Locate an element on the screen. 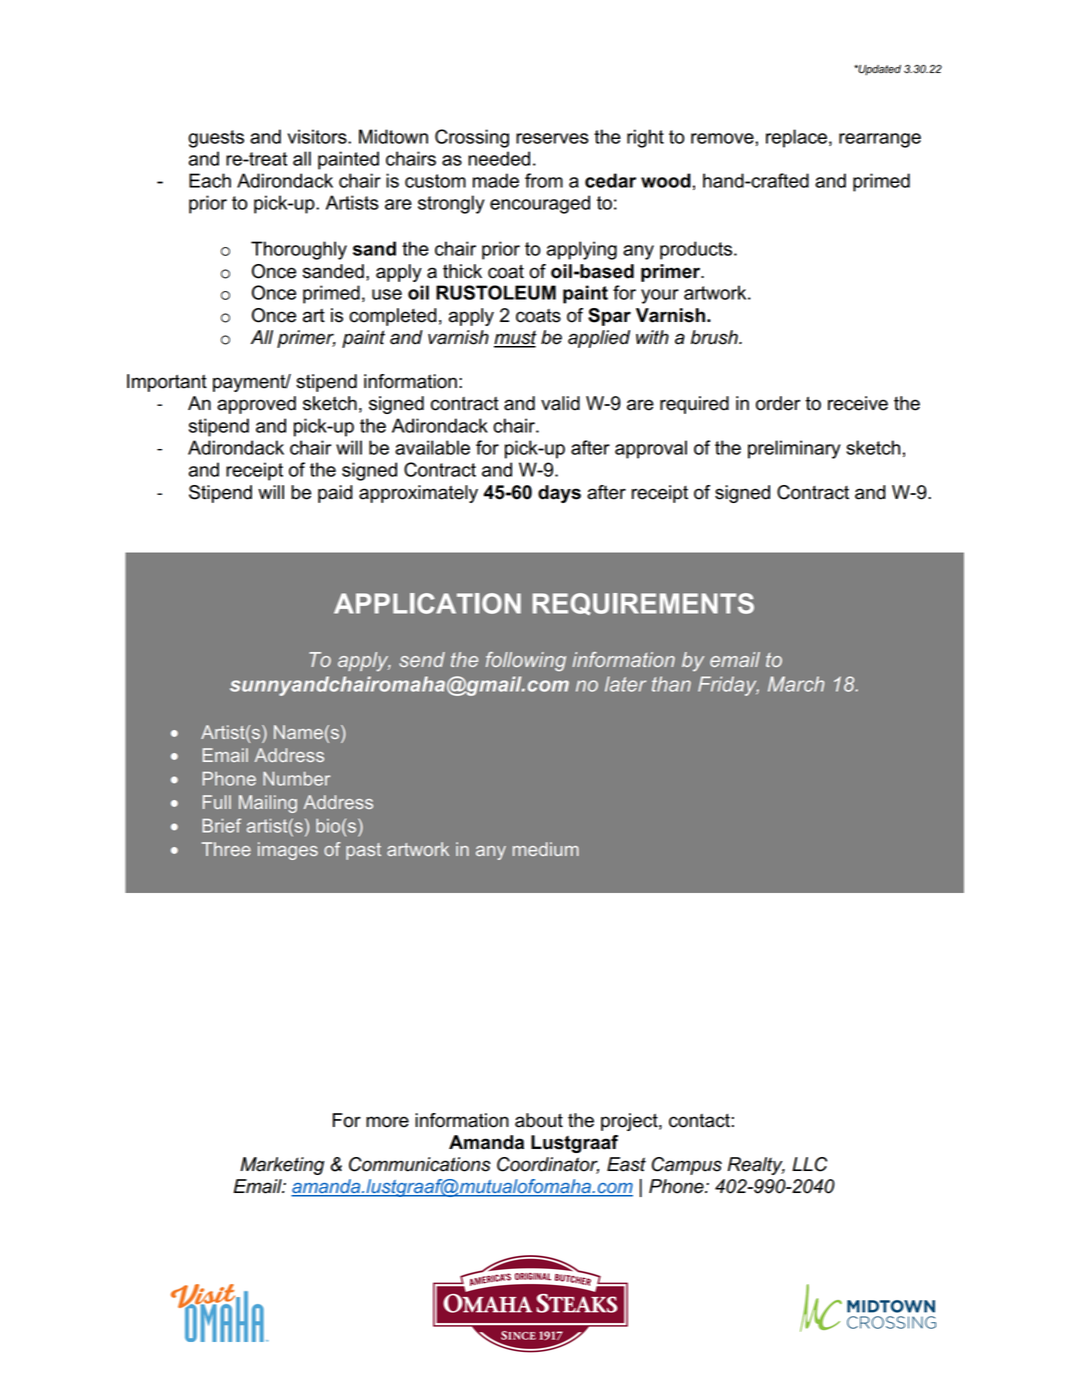  from is located at coordinates (544, 180).
